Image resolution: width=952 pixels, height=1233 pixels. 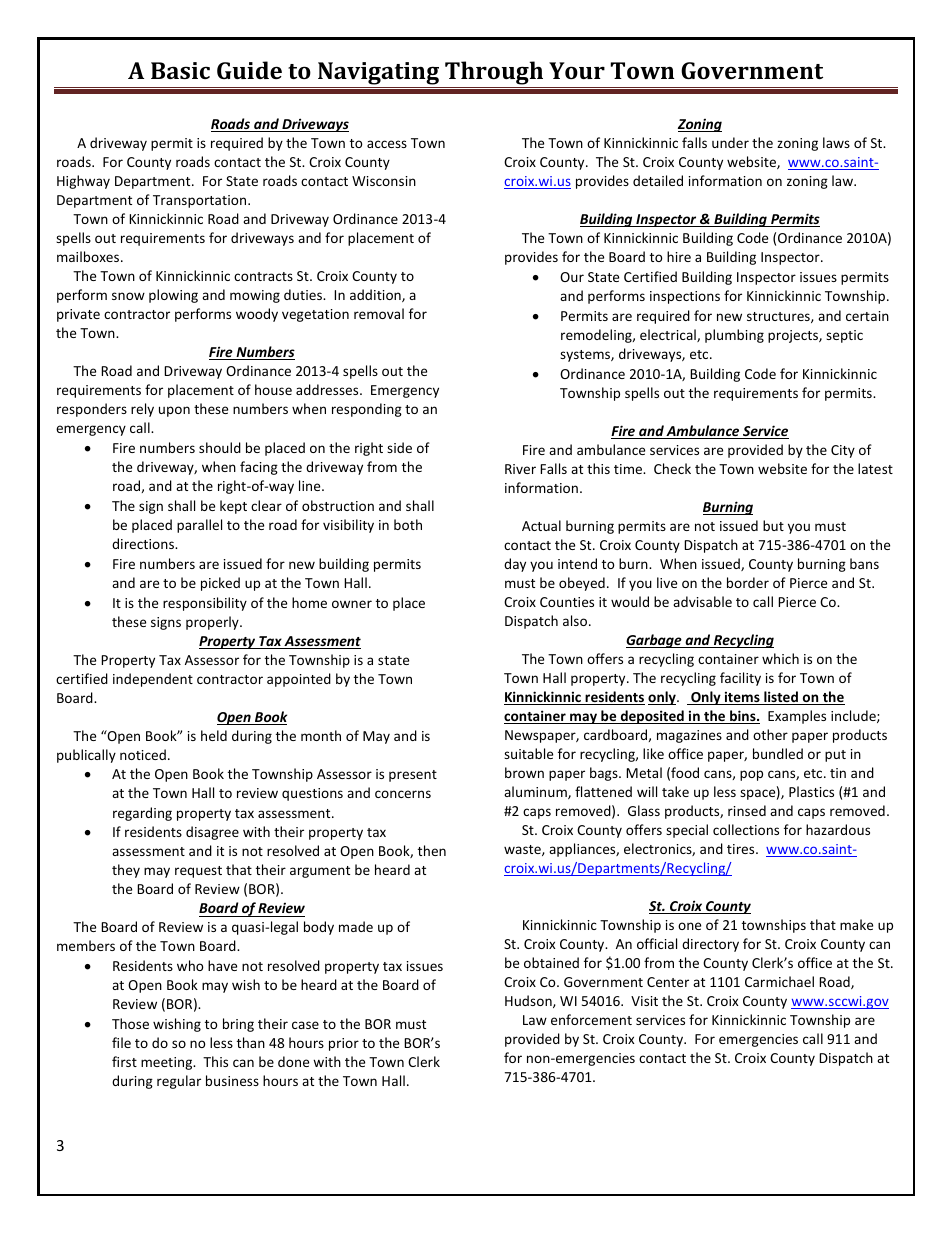 I want to click on Hudson, so click(x=529, y=1001).
